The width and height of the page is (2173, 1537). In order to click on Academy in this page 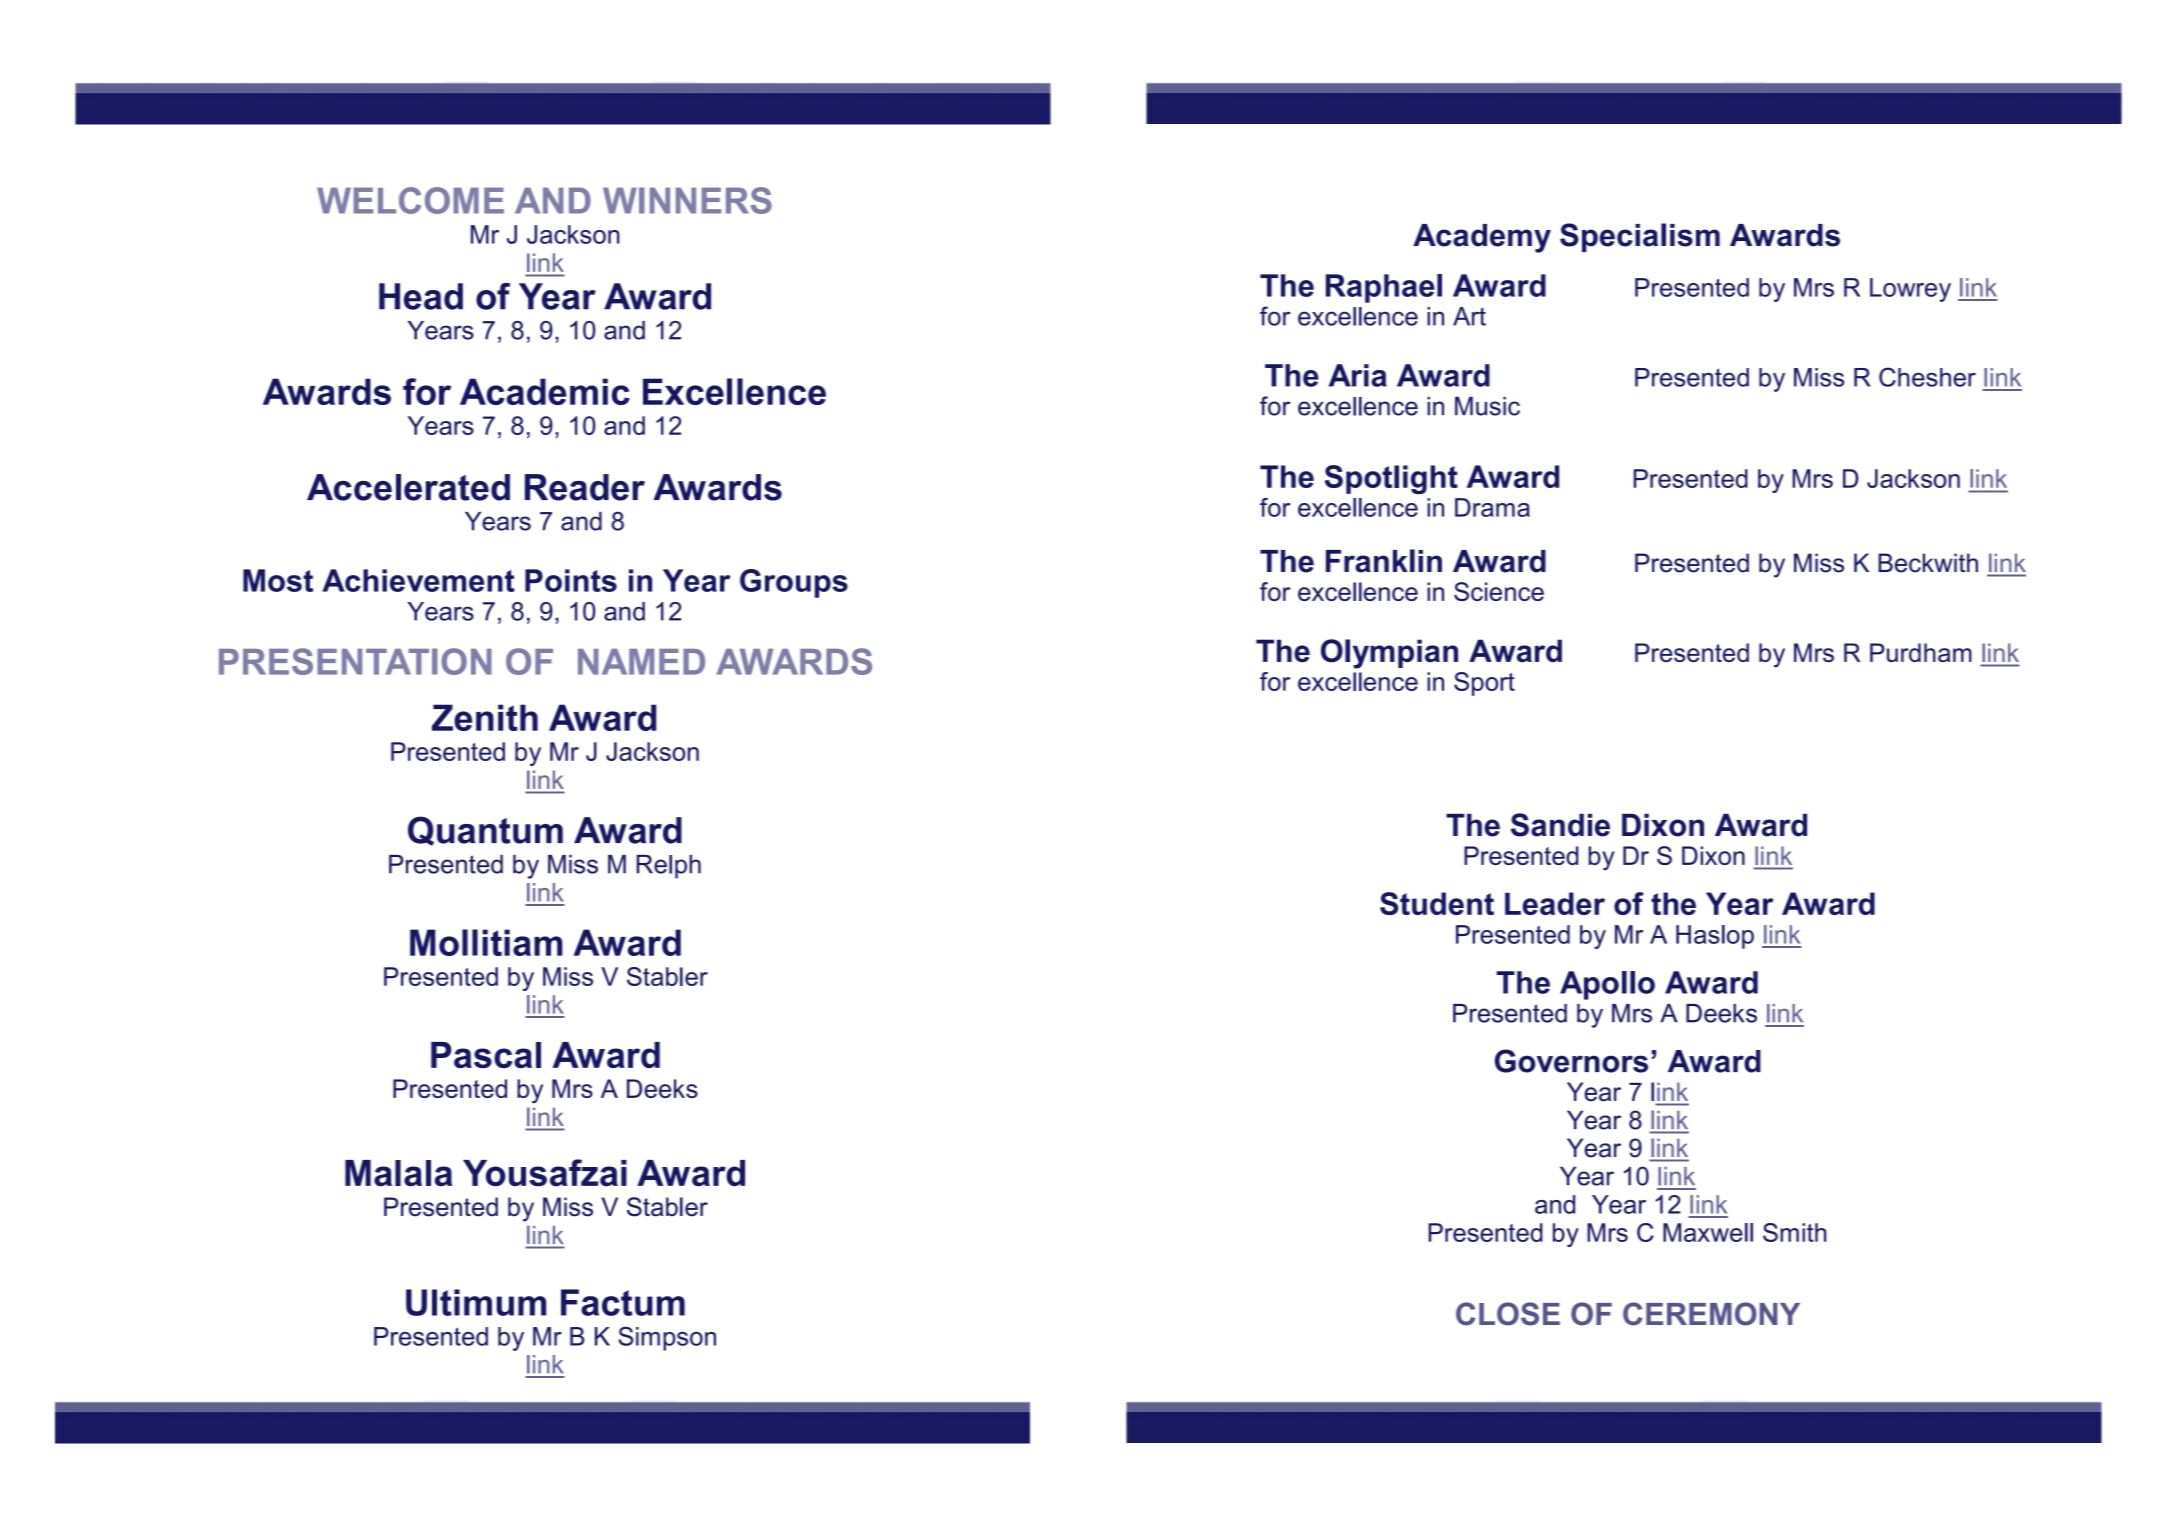, I will do `click(1482, 238)`.
